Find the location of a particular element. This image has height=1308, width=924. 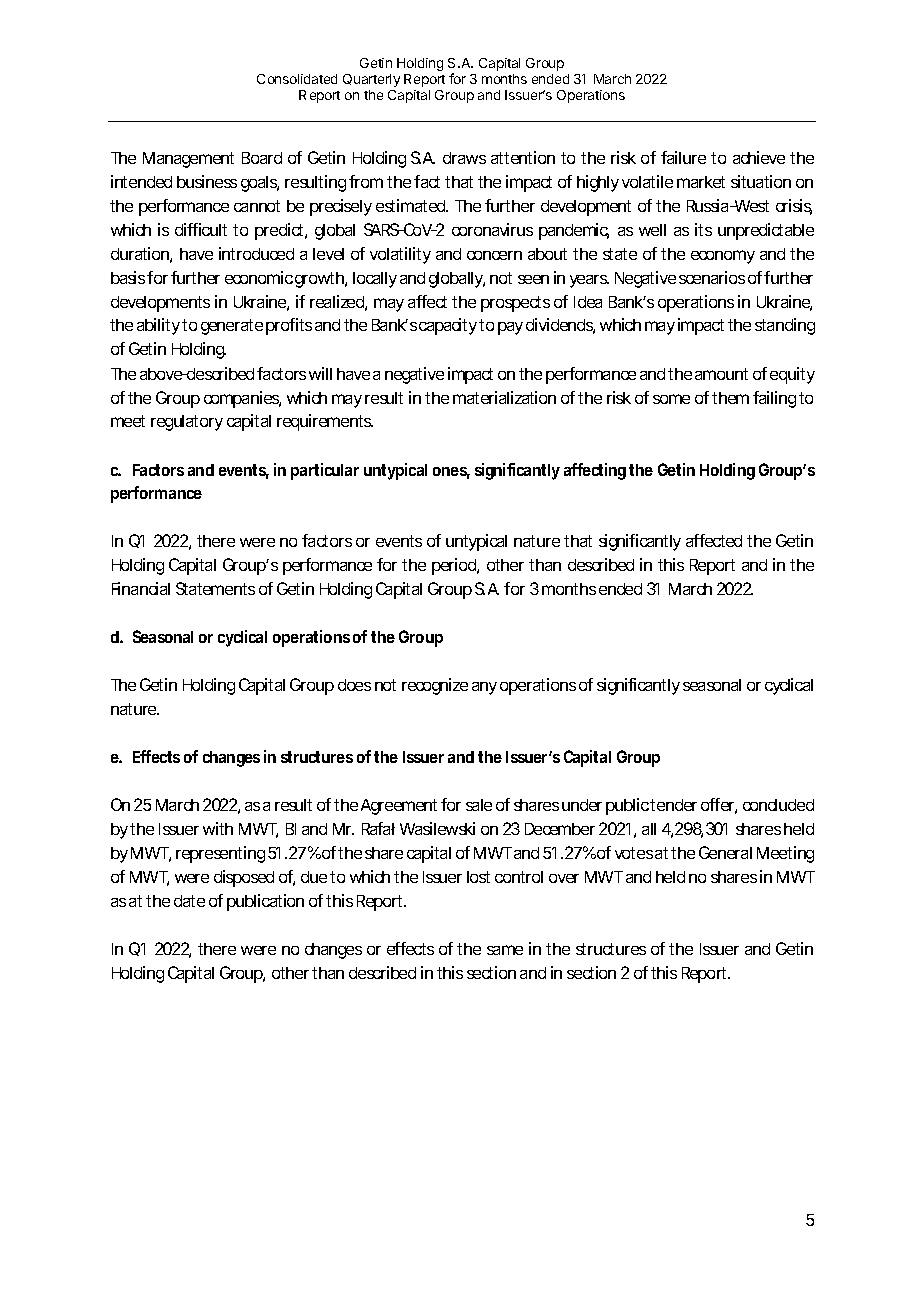

disposed is located at coordinates (244, 878).
